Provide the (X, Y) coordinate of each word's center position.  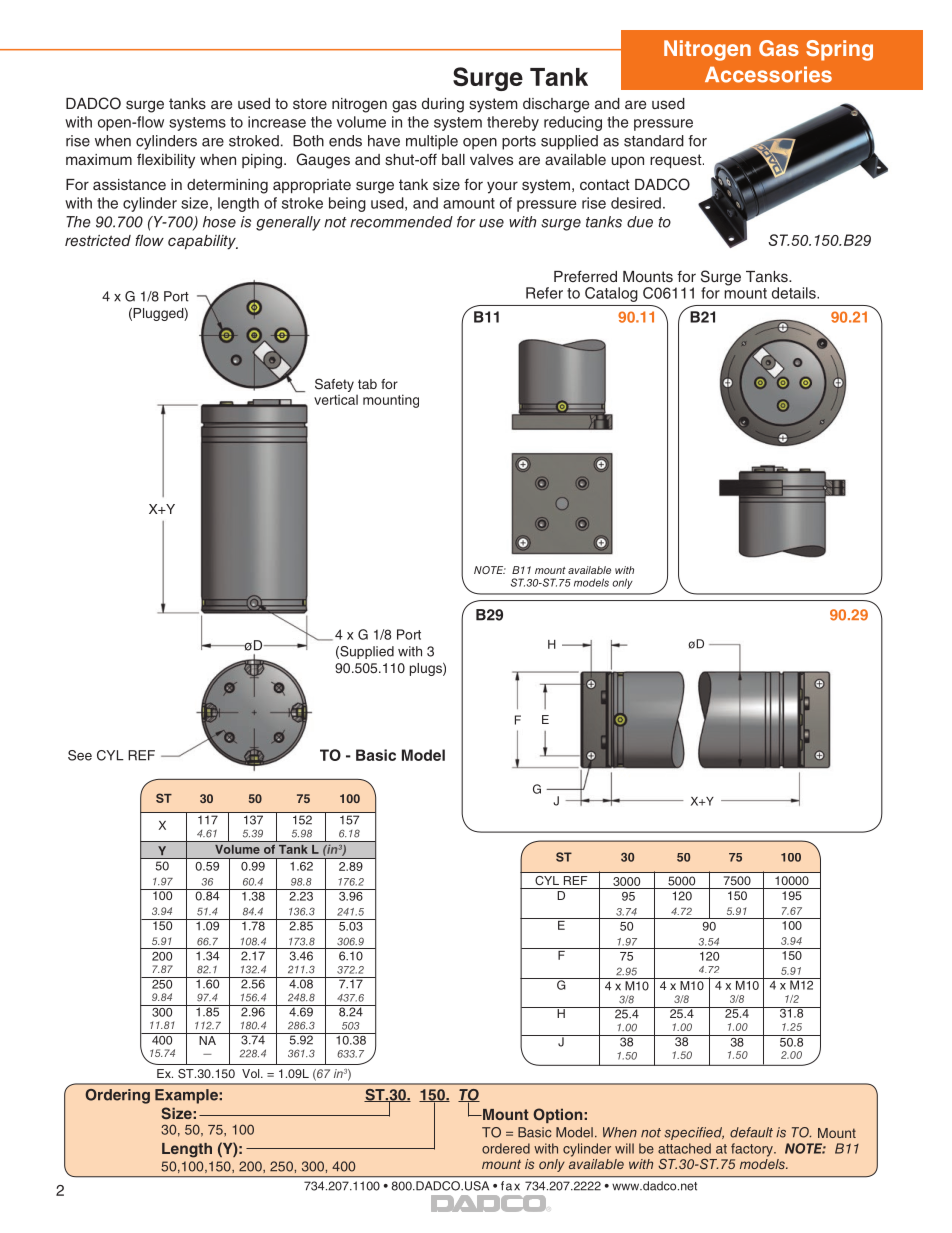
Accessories (768, 74)
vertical (336, 400)
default (751, 1132)
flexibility (166, 161)
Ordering (117, 1096)
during (443, 105)
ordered (506, 1148)
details (795, 293)
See (80, 755)
